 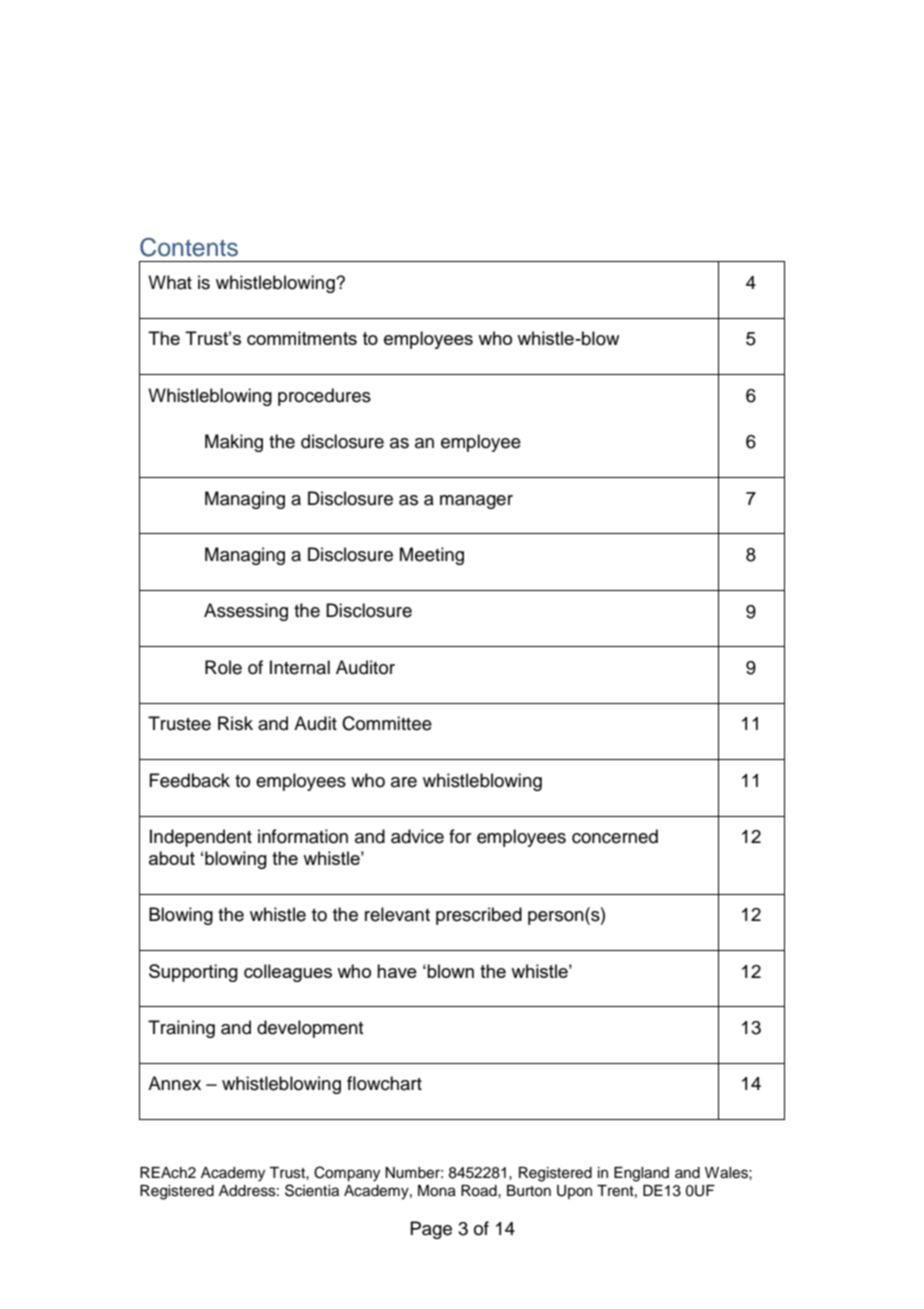 What do you see at coordinates (189, 247) in the screenshot?
I see `Contents` at bounding box center [189, 247].
